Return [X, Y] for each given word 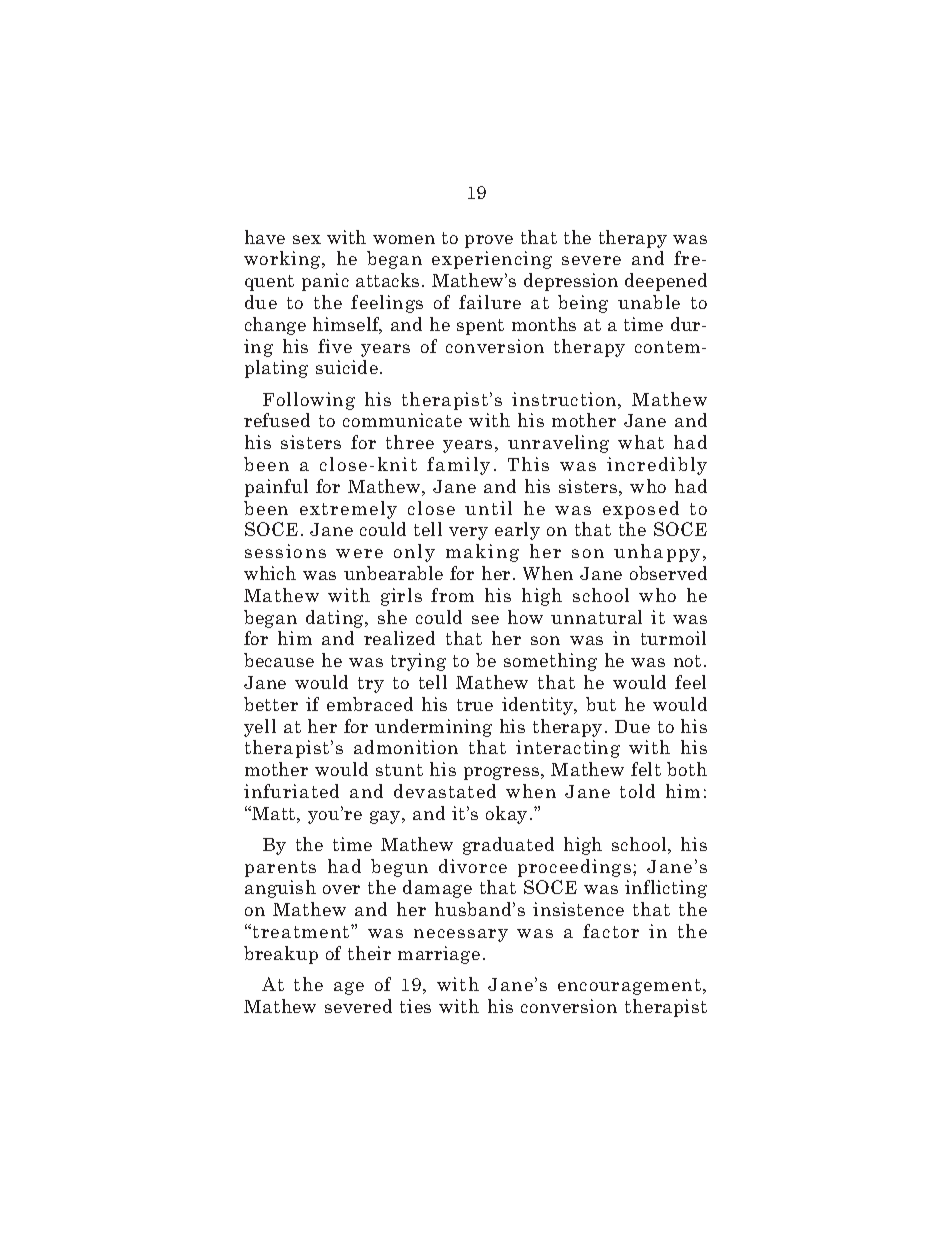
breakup [281, 955]
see [485, 619]
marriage [439, 955]
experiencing [492, 260]
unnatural [596, 617]
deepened [666, 282]
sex [307, 239]
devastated [445, 791]
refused [277, 420]
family [458, 466]
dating [336, 619]
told [637, 791]
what [641, 442]
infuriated [291, 791]
